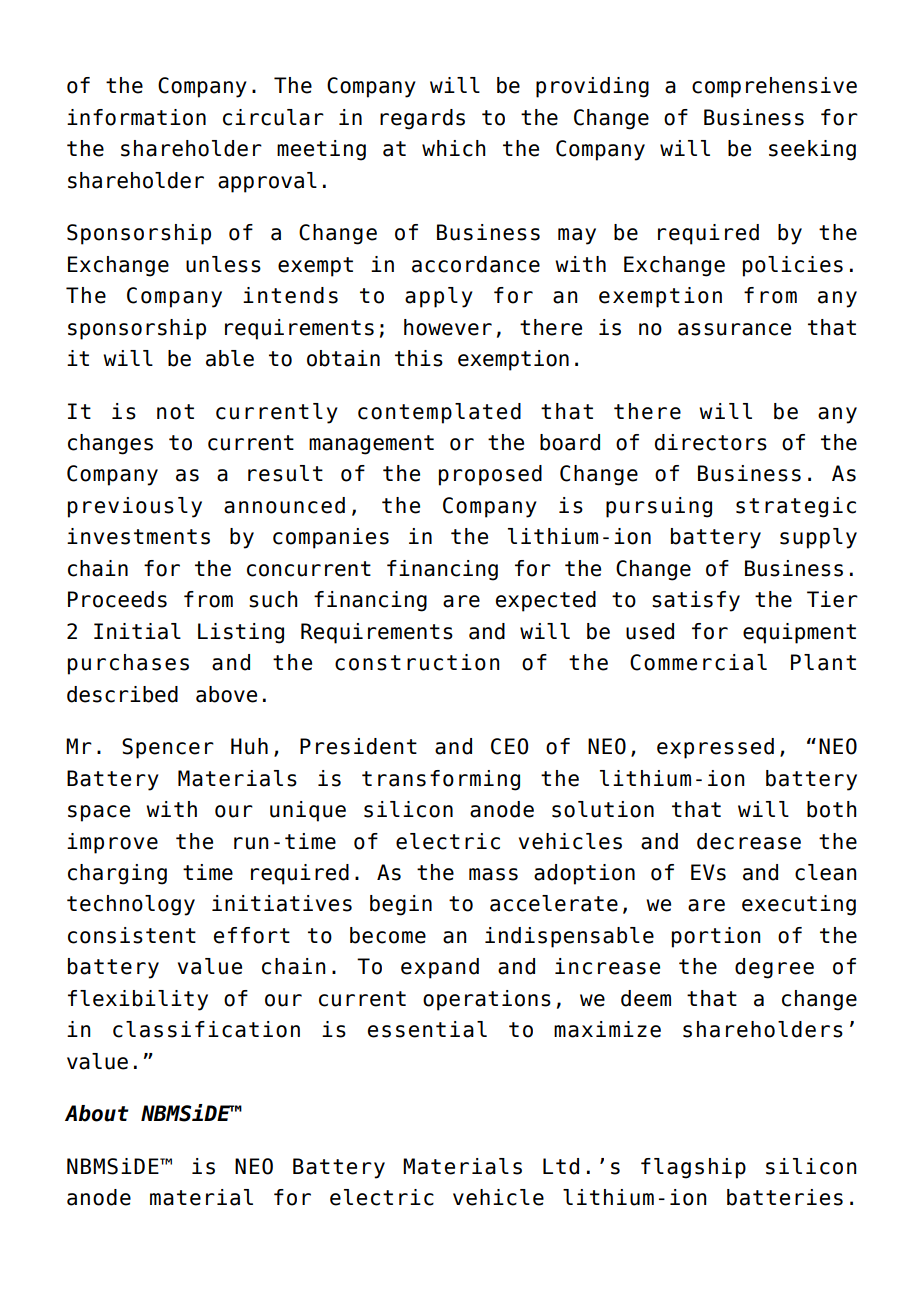  What do you see at coordinates (774, 87) in the screenshot?
I see `comprehensive` at bounding box center [774, 87].
